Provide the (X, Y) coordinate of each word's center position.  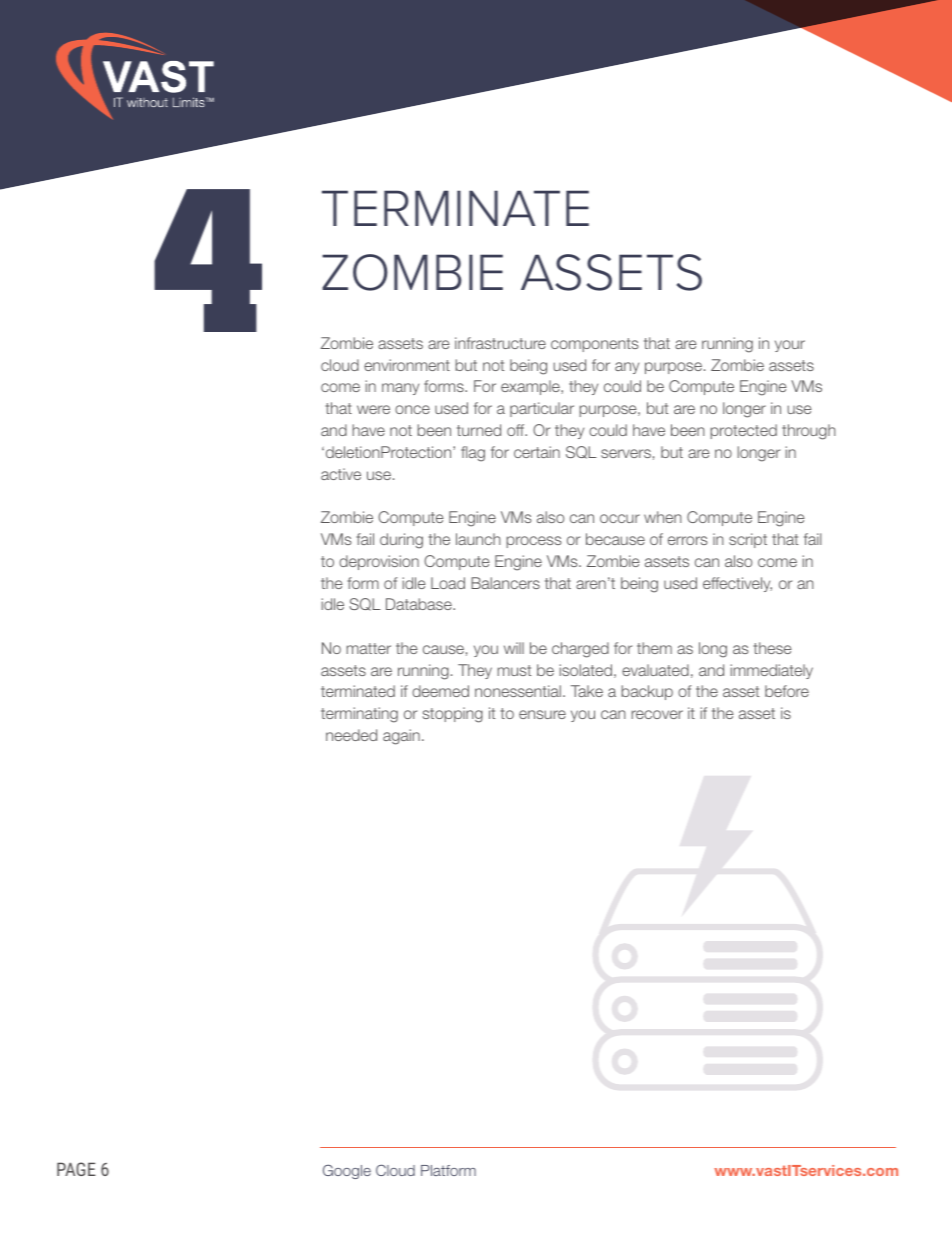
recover (657, 714)
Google (347, 1171)
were (373, 409)
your (790, 346)
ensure (542, 714)
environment (407, 365)
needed (351, 735)
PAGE (76, 1169)
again (401, 737)
